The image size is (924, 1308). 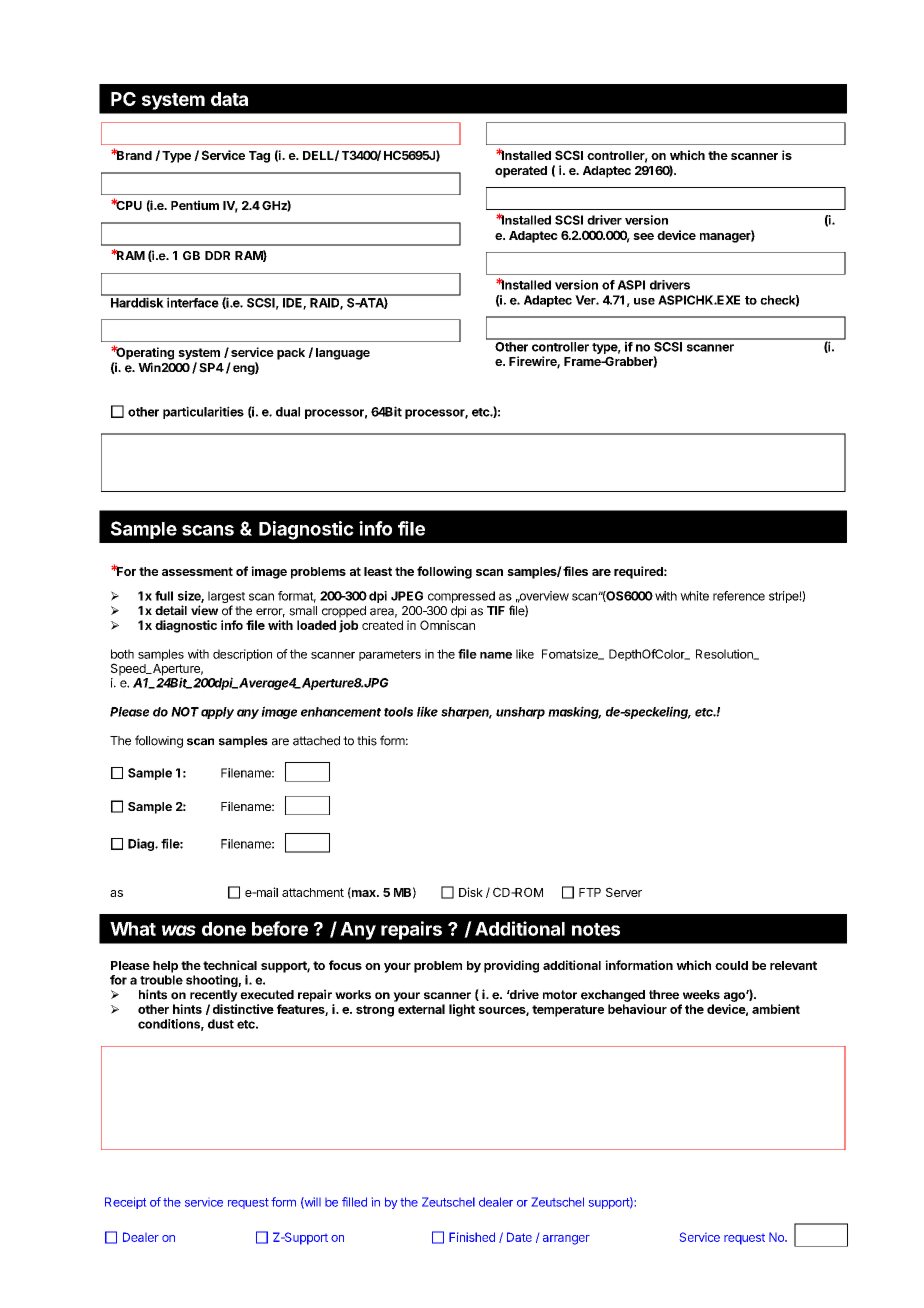 I want to click on Receipt, so click(x=125, y=1203).
